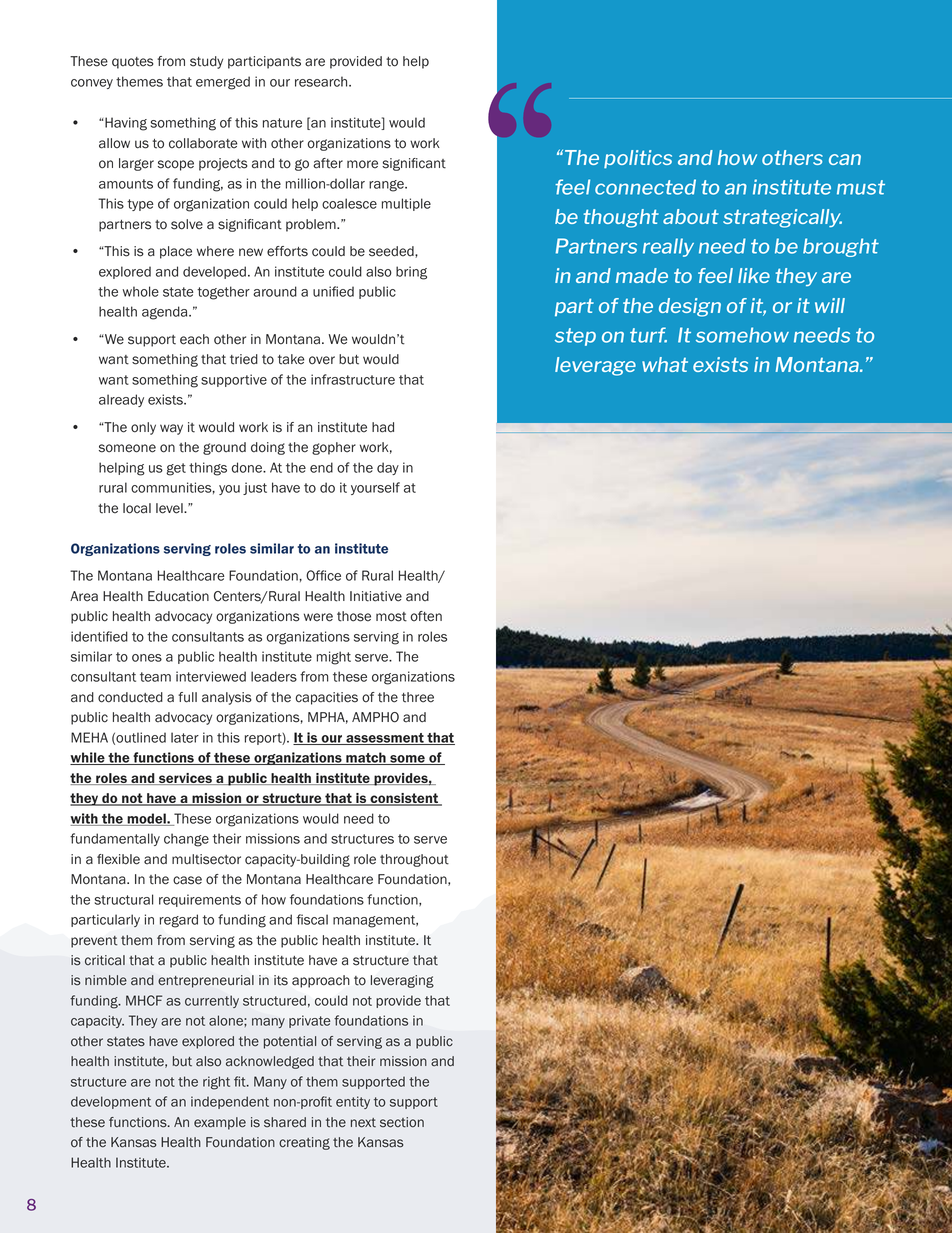  What do you see at coordinates (178, 596) in the document?
I see `Education` at bounding box center [178, 596].
